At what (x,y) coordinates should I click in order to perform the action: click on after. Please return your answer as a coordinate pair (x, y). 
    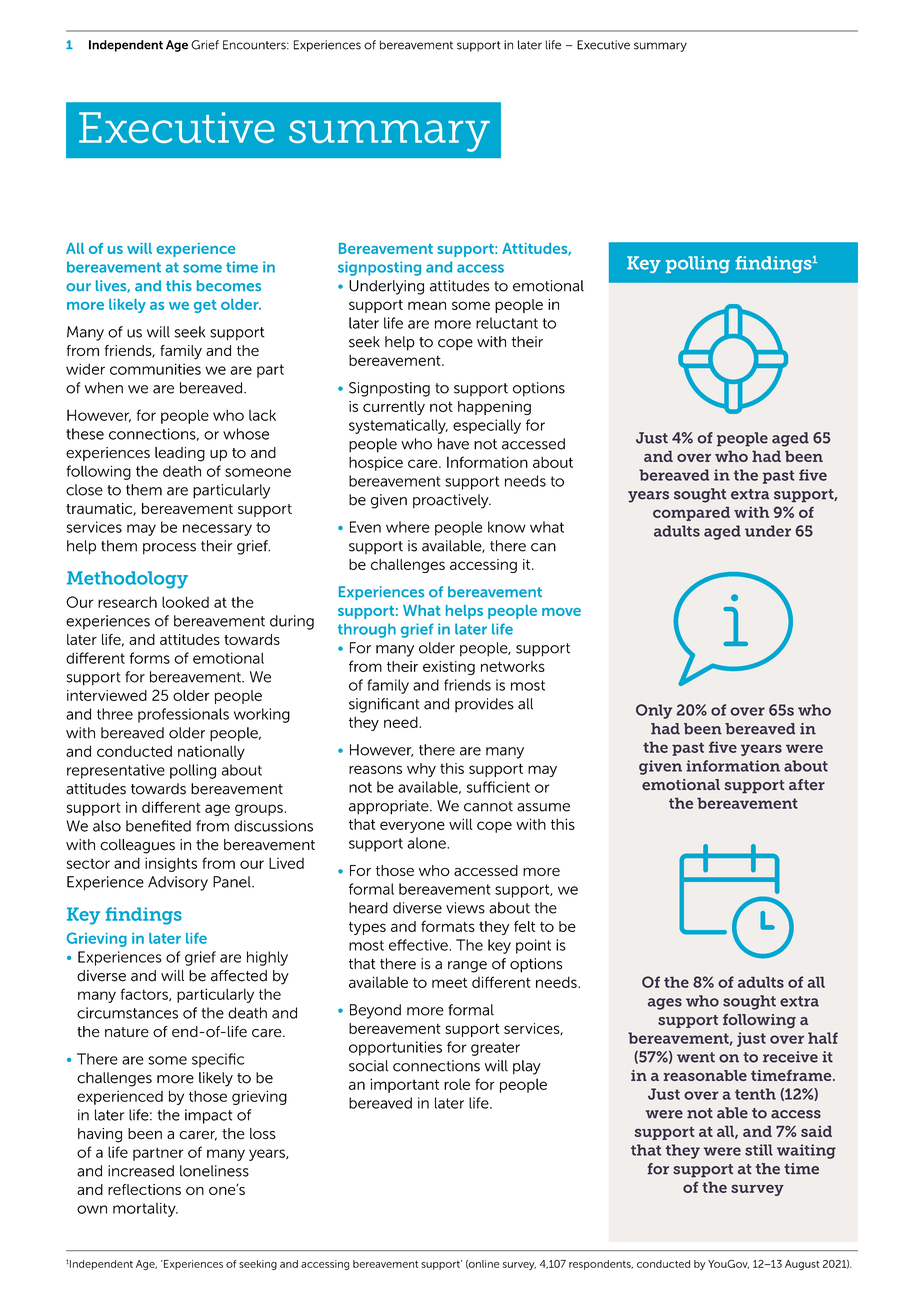
    Looking at the image, I should click on (807, 785).
